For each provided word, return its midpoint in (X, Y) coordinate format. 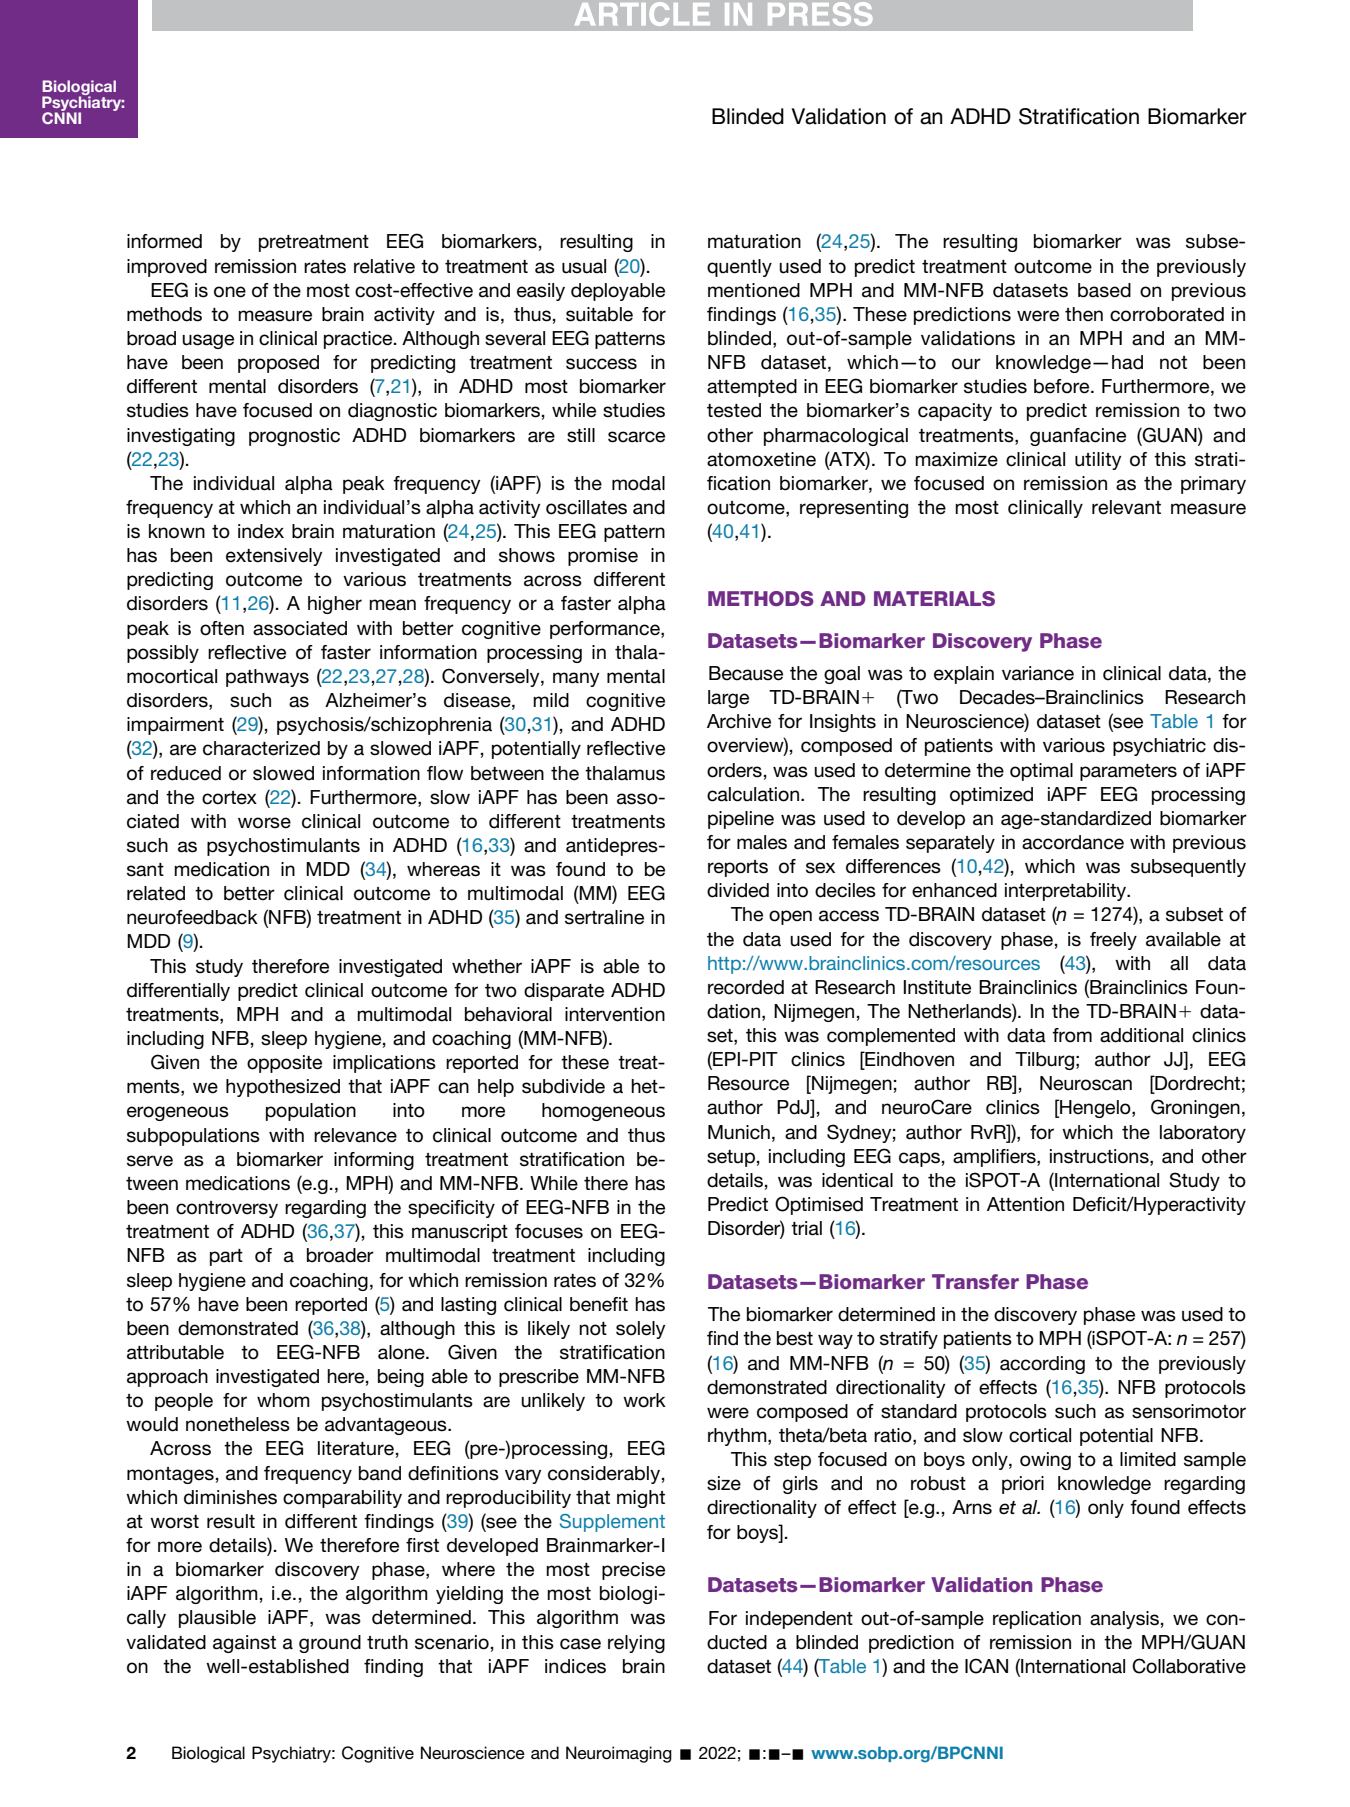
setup (731, 1158)
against (244, 1644)
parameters (1128, 772)
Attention (1025, 1204)
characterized (261, 748)
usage (208, 341)
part (226, 1257)
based (1104, 290)
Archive (739, 721)
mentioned (754, 290)
